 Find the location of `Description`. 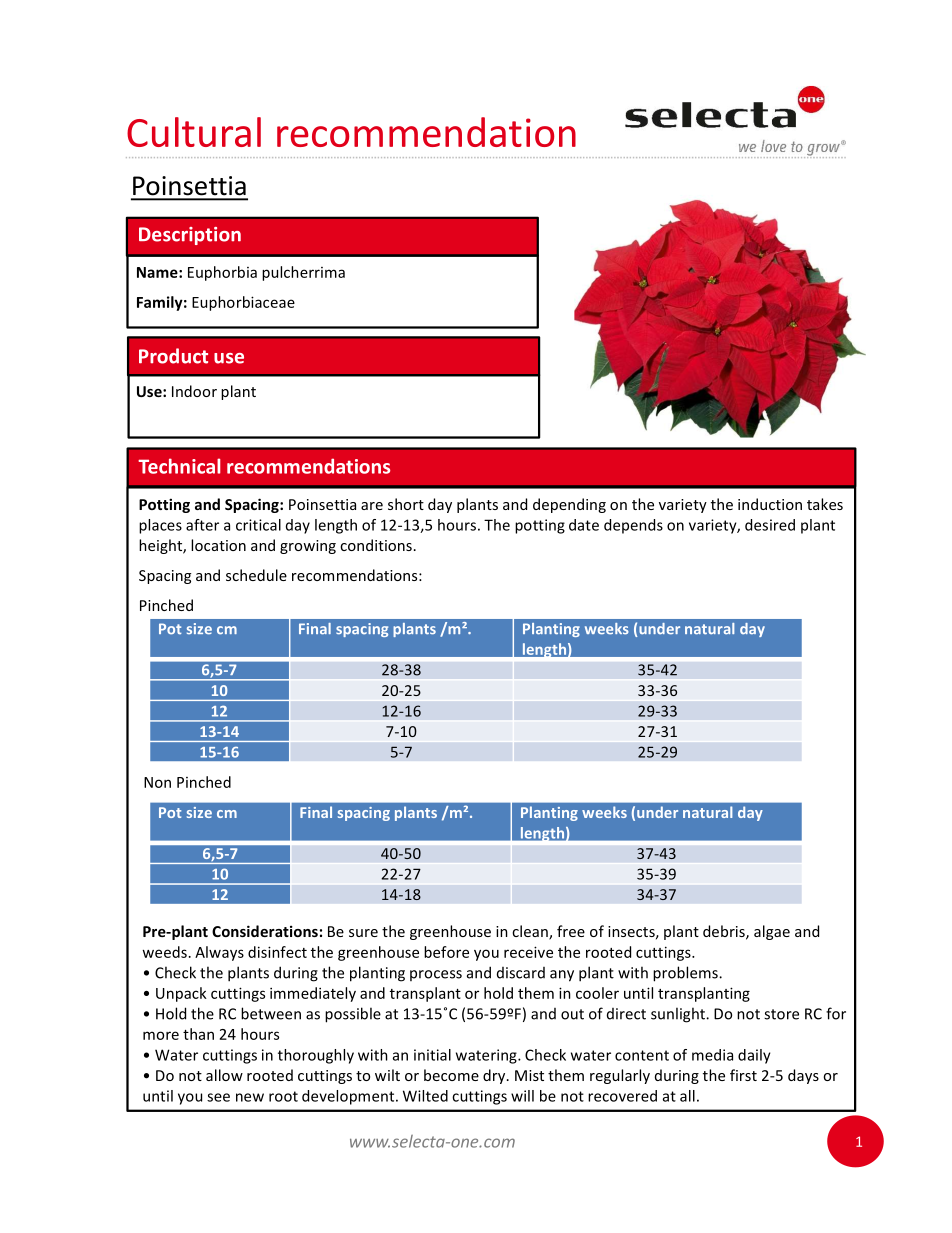

Description is located at coordinates (190, 236).
